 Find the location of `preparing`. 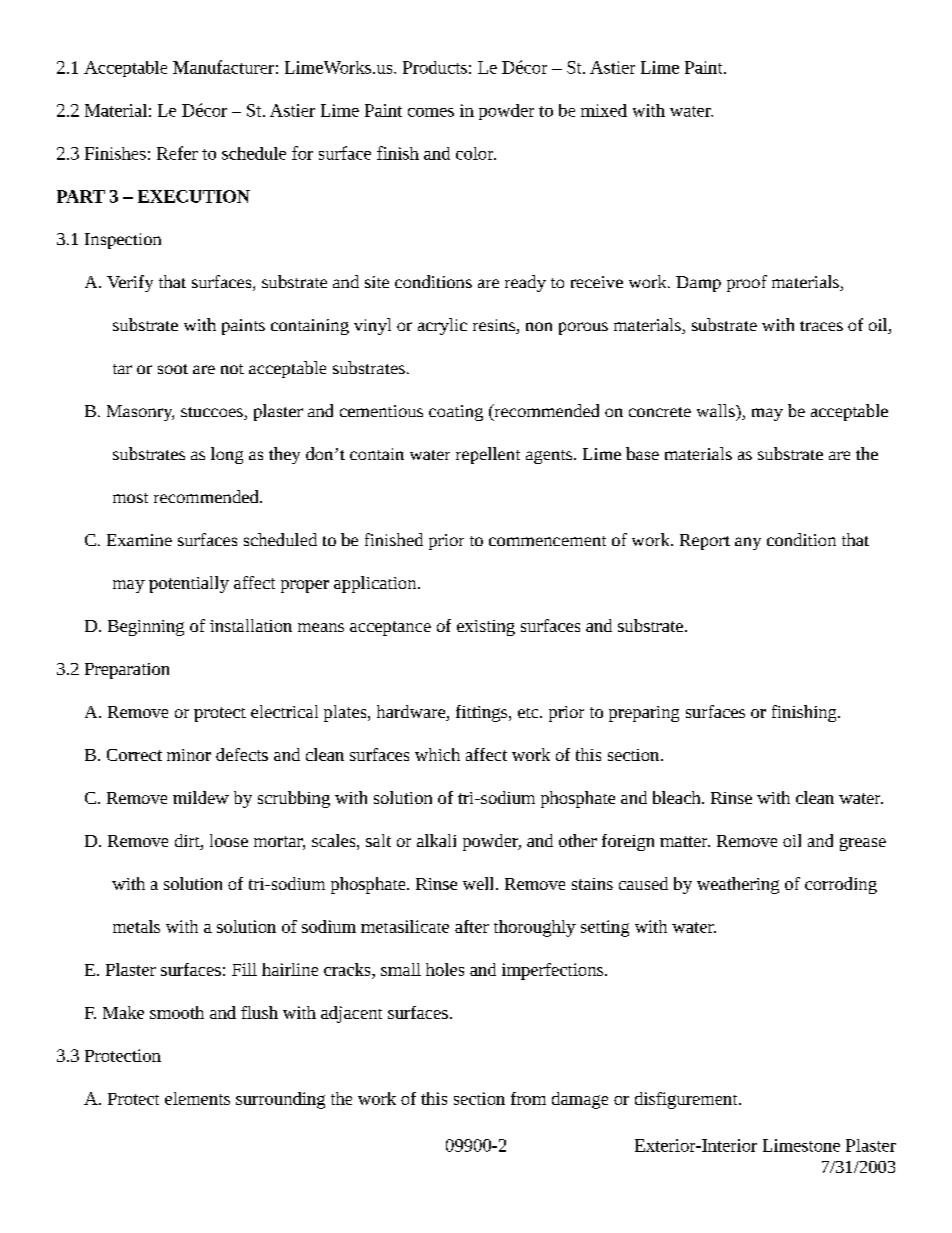

preparing is located at coordinates (644, 714).
